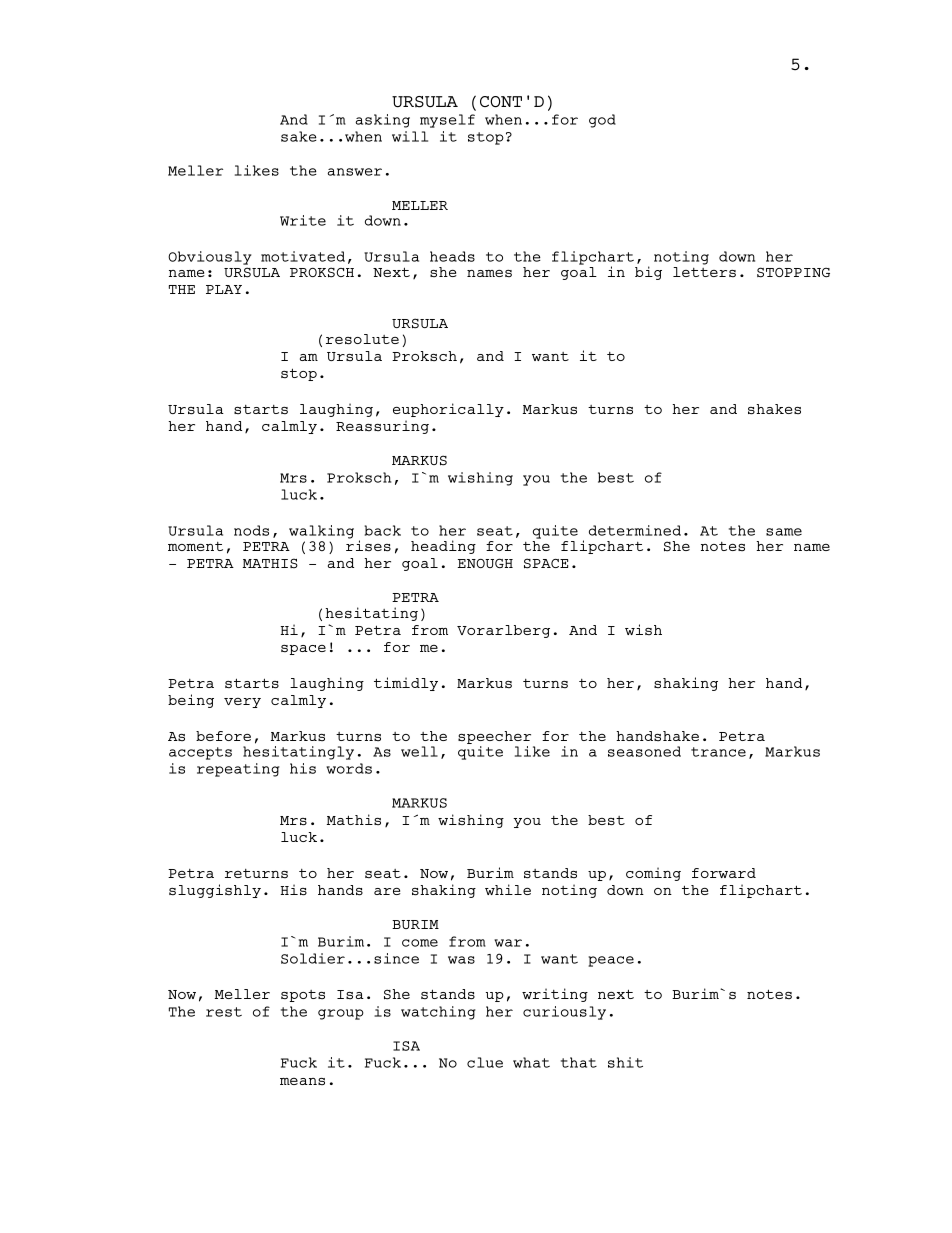 This screenshot has height=1233, width=952. Describe the element at coordinates (774, 409) in the screenshot. I see `shakes` at that location.
